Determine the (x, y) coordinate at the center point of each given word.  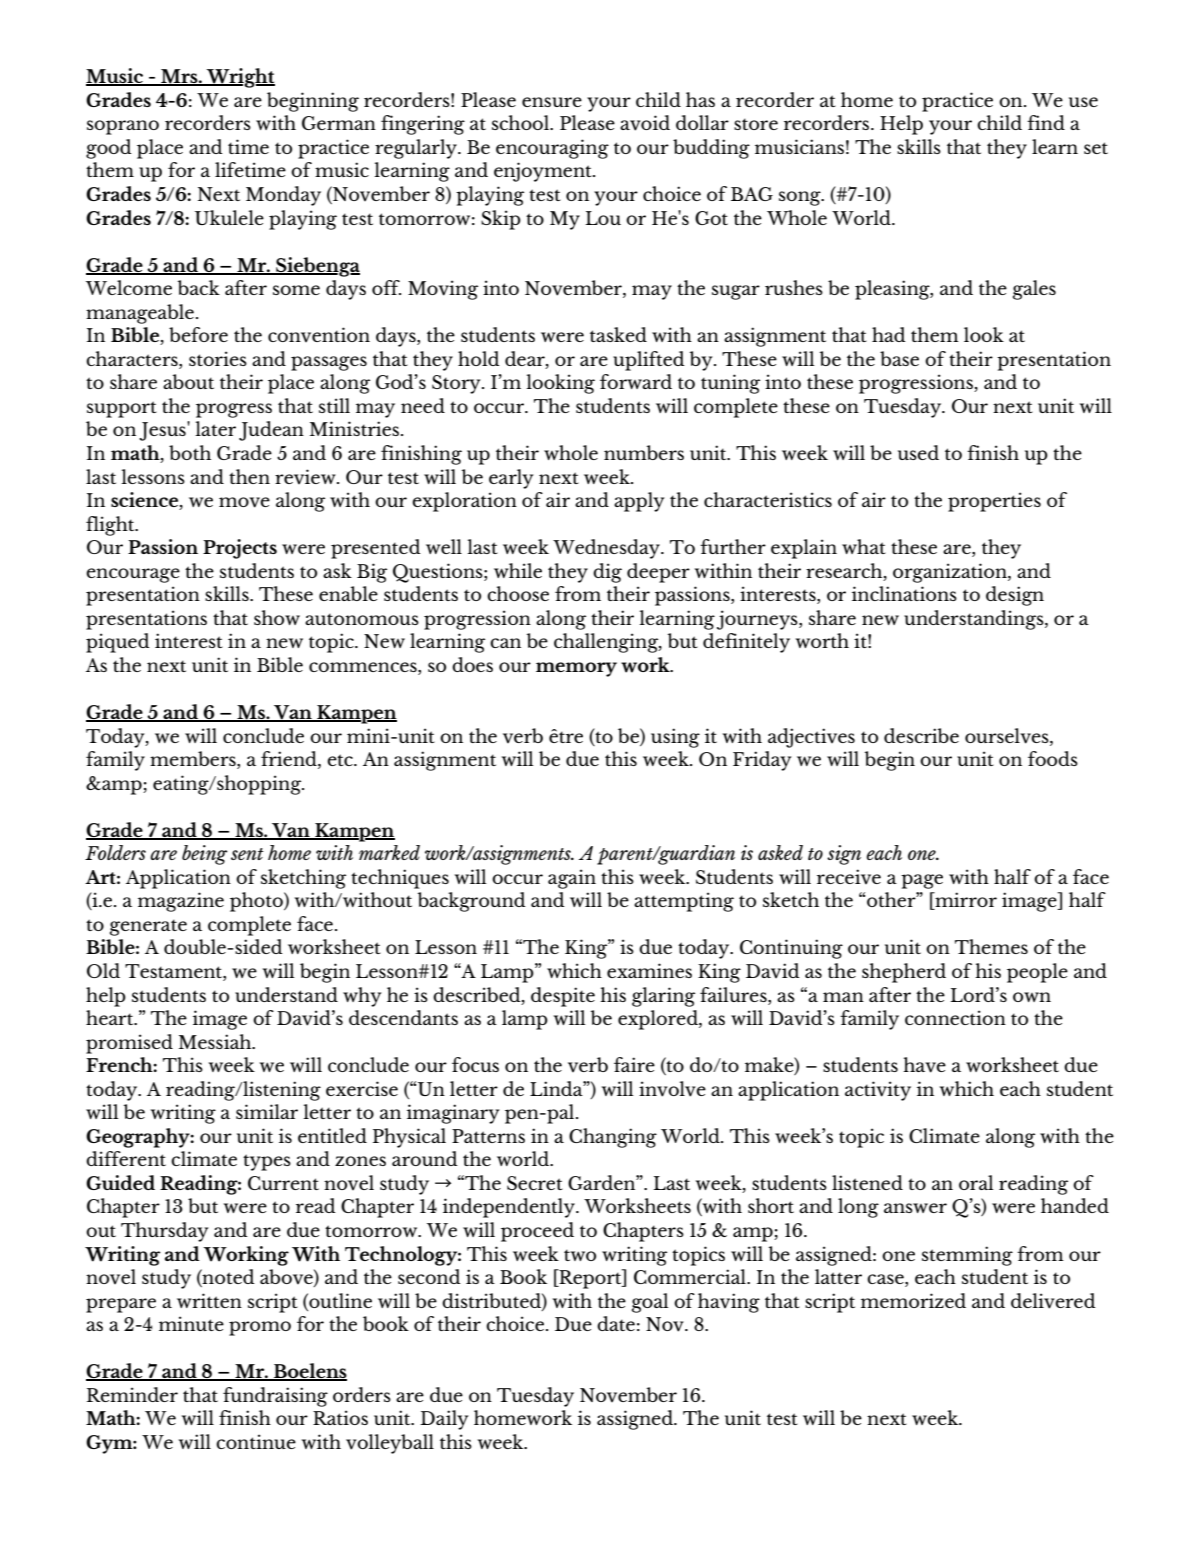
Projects (240, 549)
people (1037, 973)
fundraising (275, 1397)
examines (649, 970)
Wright (240, 78)
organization (951, 573)
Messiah (216, 1041)
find (1046, 122)
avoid (645, 123)
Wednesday (607, 549)
